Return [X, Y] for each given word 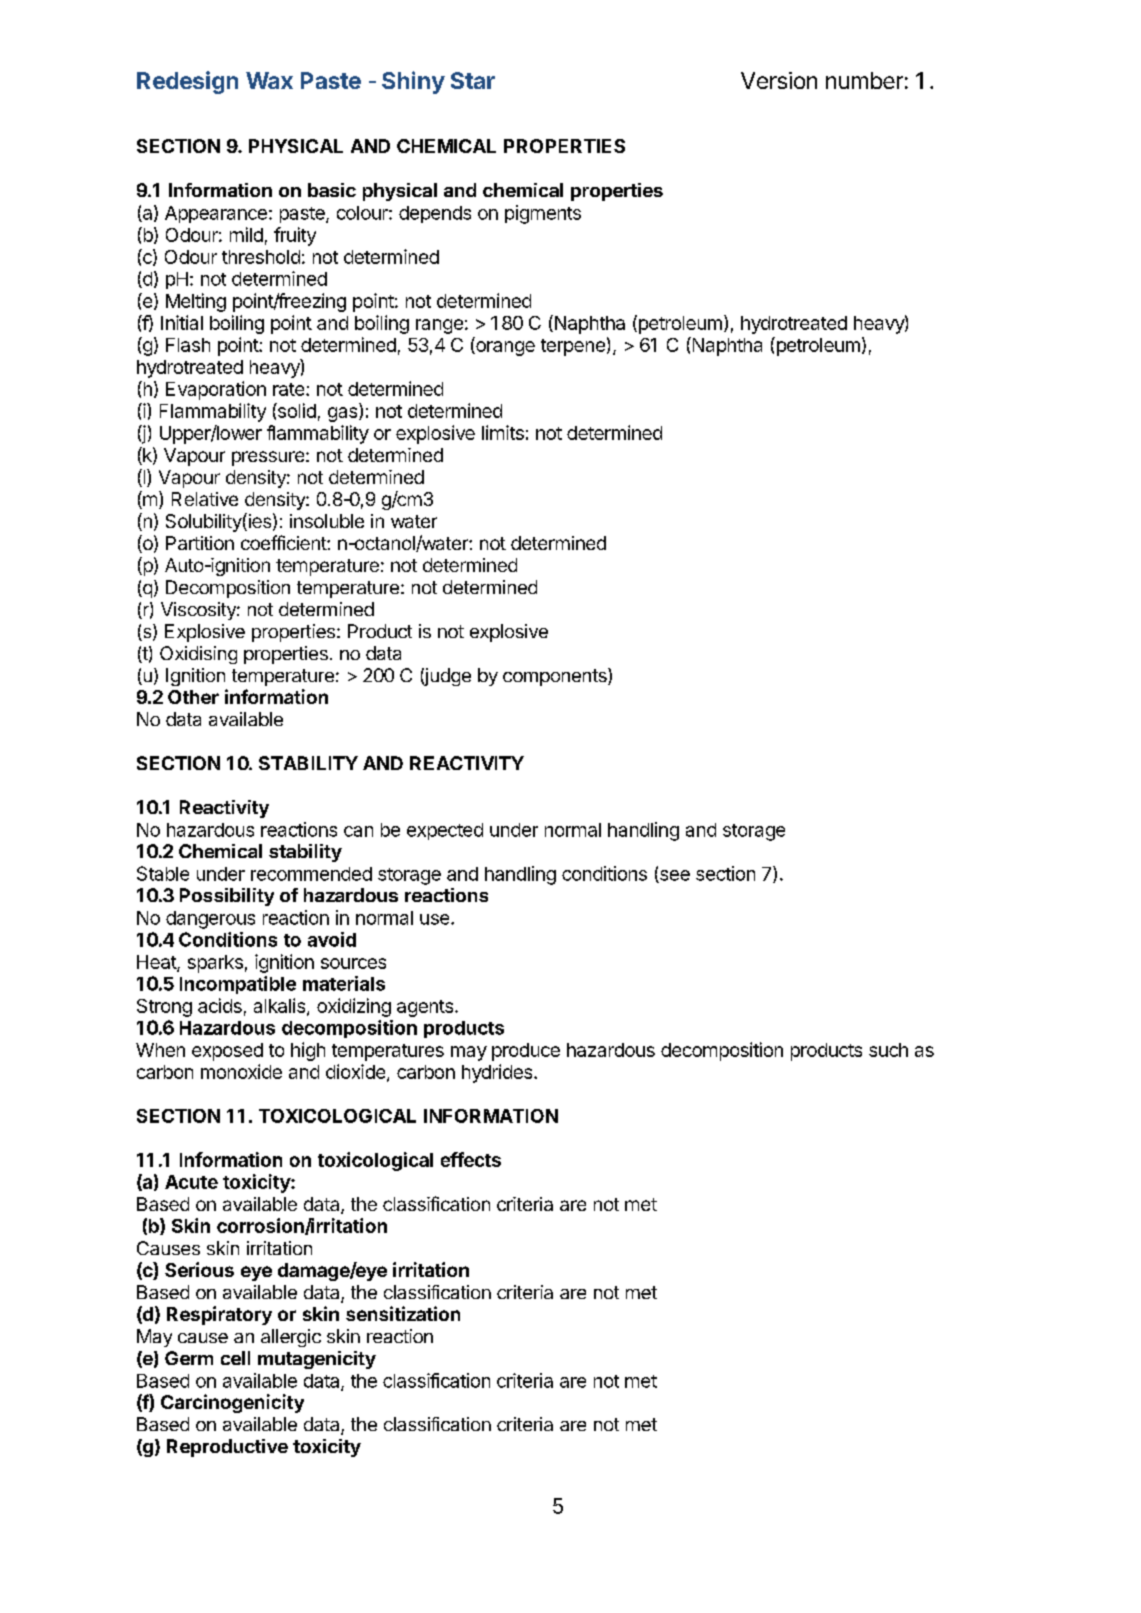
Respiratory [219, 1315]
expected [445, 831]
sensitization [403, 1313]
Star [473, 80]
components [556, 677]
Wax [269, 80]
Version [779, 80]
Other [193, 697]
